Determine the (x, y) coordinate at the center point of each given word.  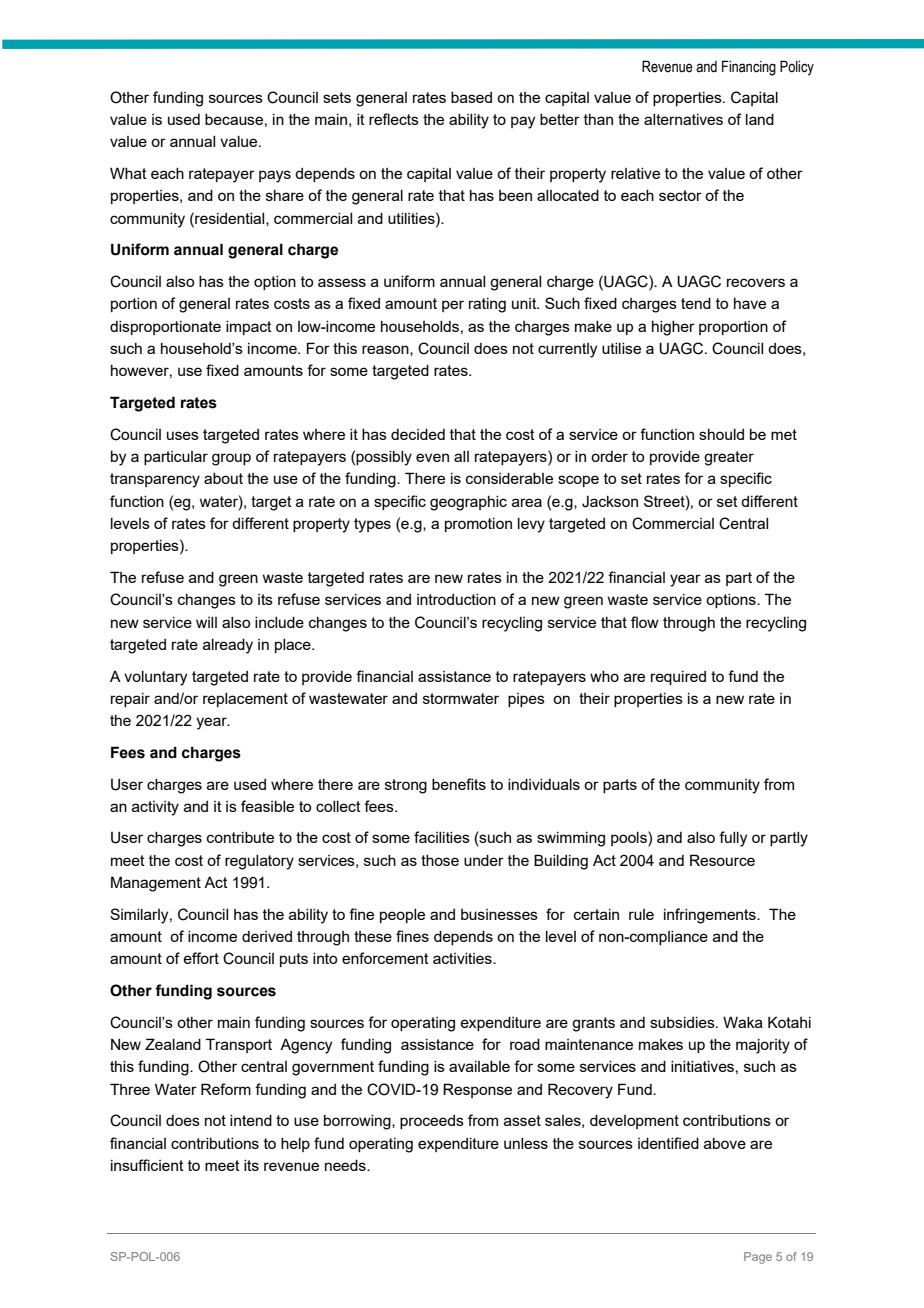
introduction (456, 599)
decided (418, 434)
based (471, 97)
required (678, 678)
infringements (711, 916)
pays (275, 176)
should (721, 434)
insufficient (147, 1165)
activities (463, 958)
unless (526, 1143)
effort (201, 958)
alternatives (683, 119)
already (228, 646)
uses (183, 435)
